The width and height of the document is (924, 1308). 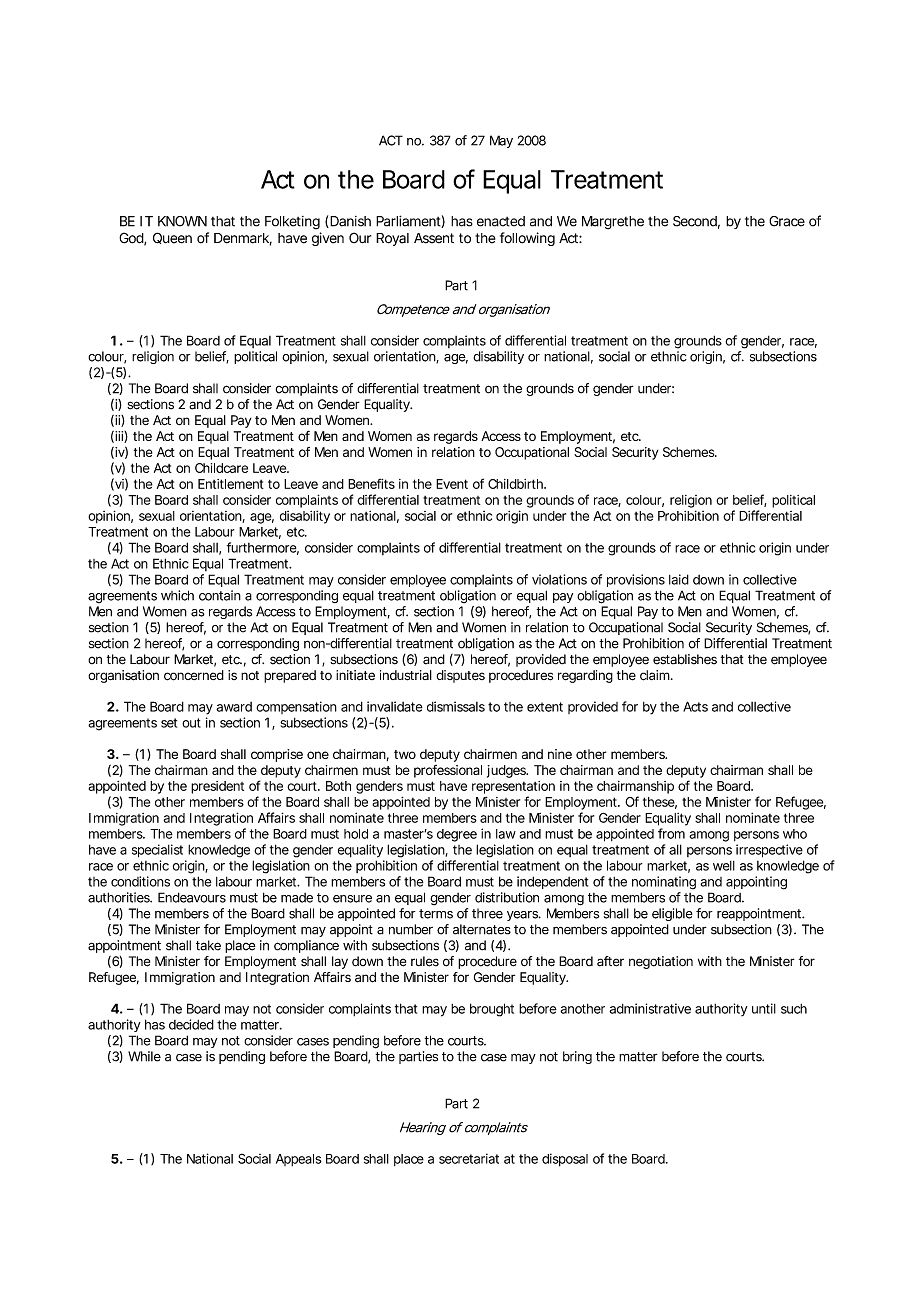 What do you see at coordinates (217, 787) in the document?
I see `president` at bounding box center [217, 787].
